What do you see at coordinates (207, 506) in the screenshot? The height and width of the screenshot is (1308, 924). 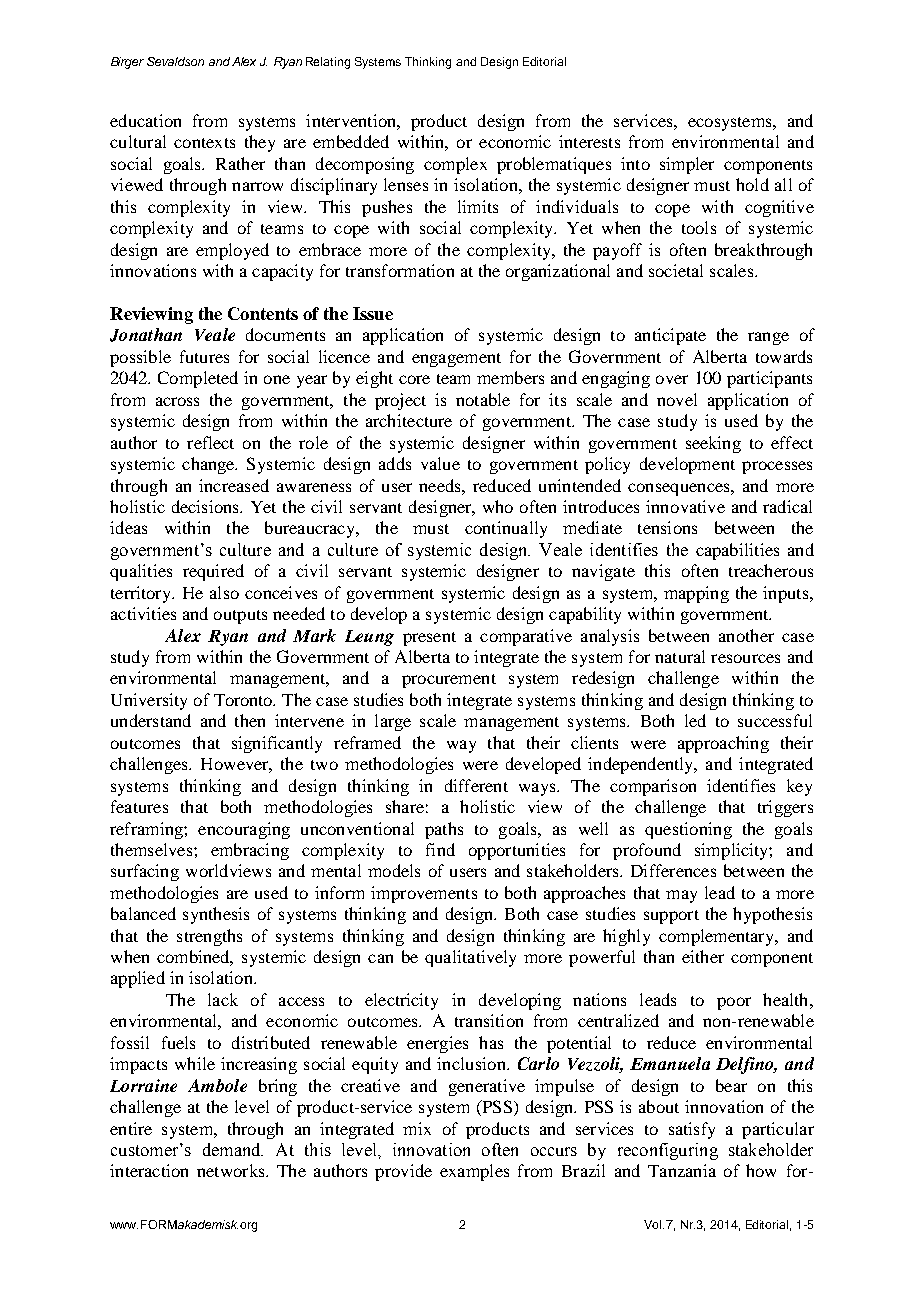 I see `decisions` at bounding box center [207, 506].
